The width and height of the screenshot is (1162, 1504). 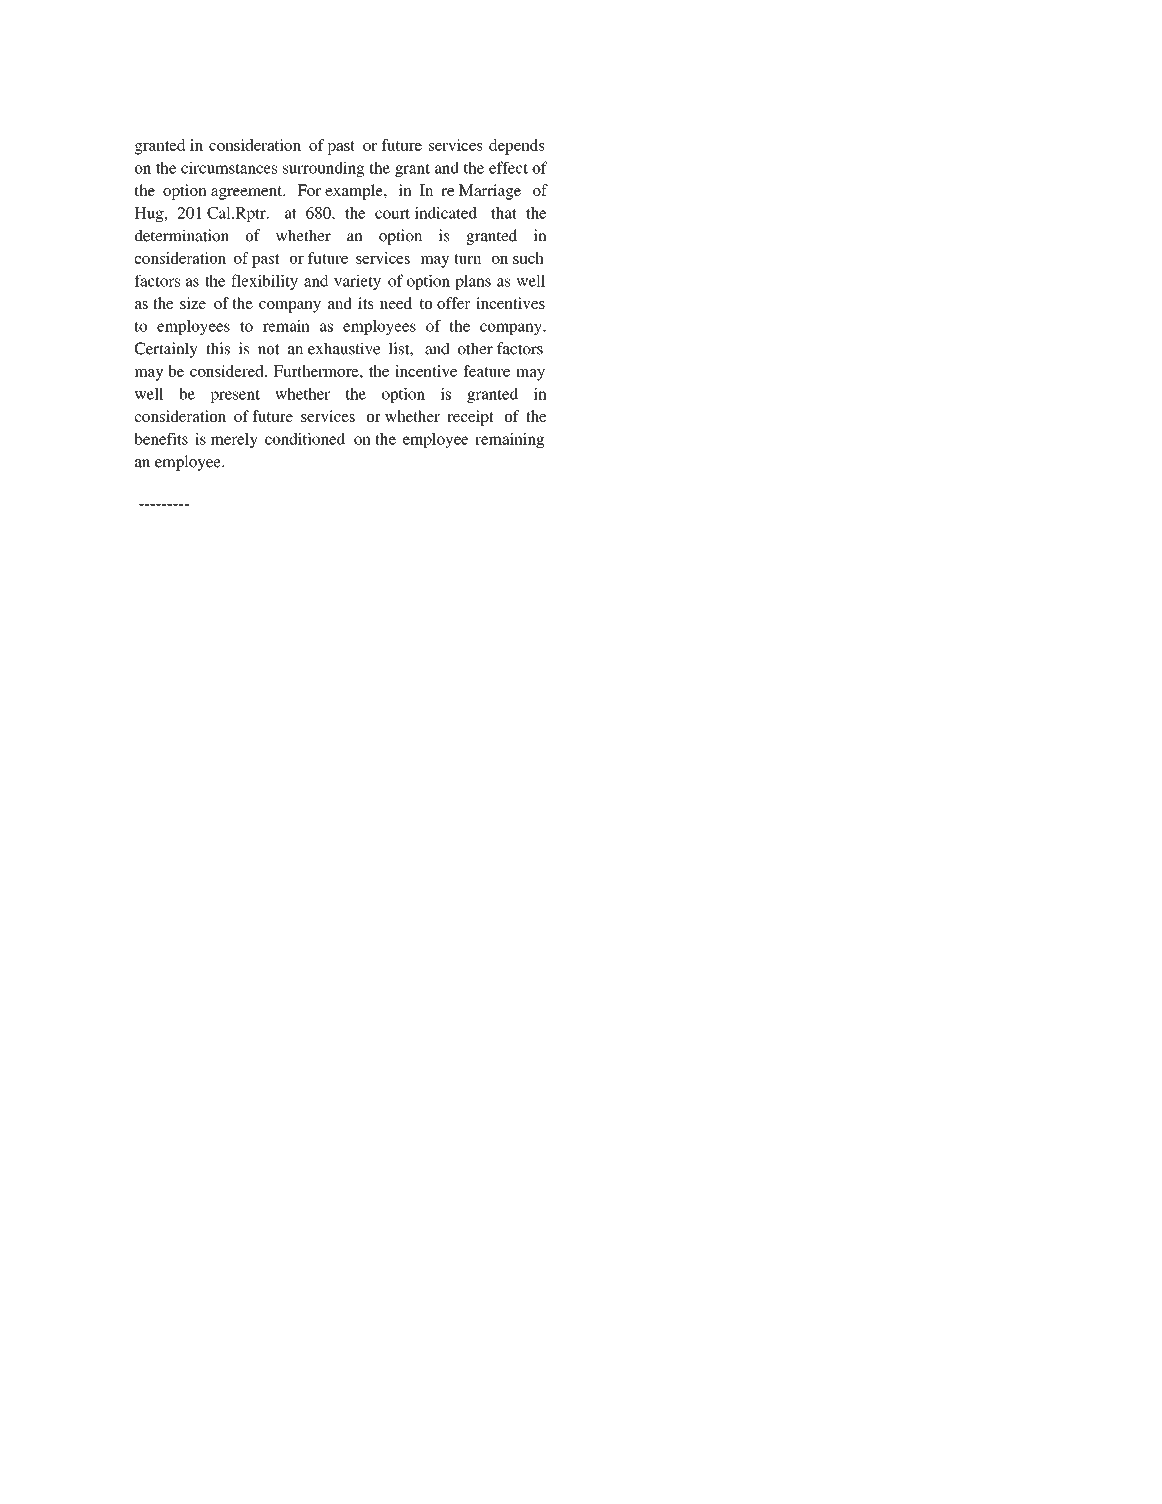 I want to click on variety, so click(x=357, y=282).
